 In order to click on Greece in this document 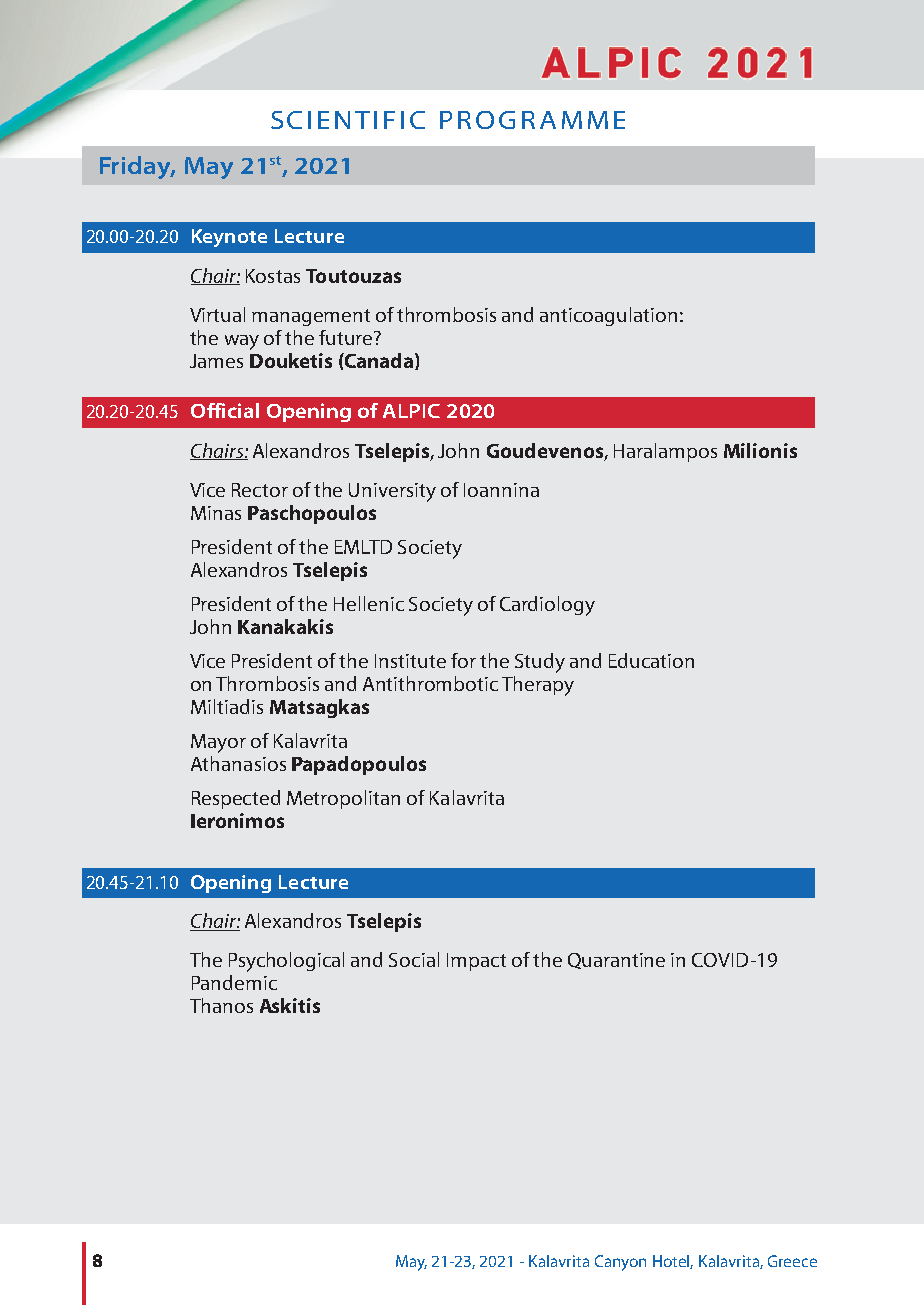, I will do `click(792, 1261)`.
